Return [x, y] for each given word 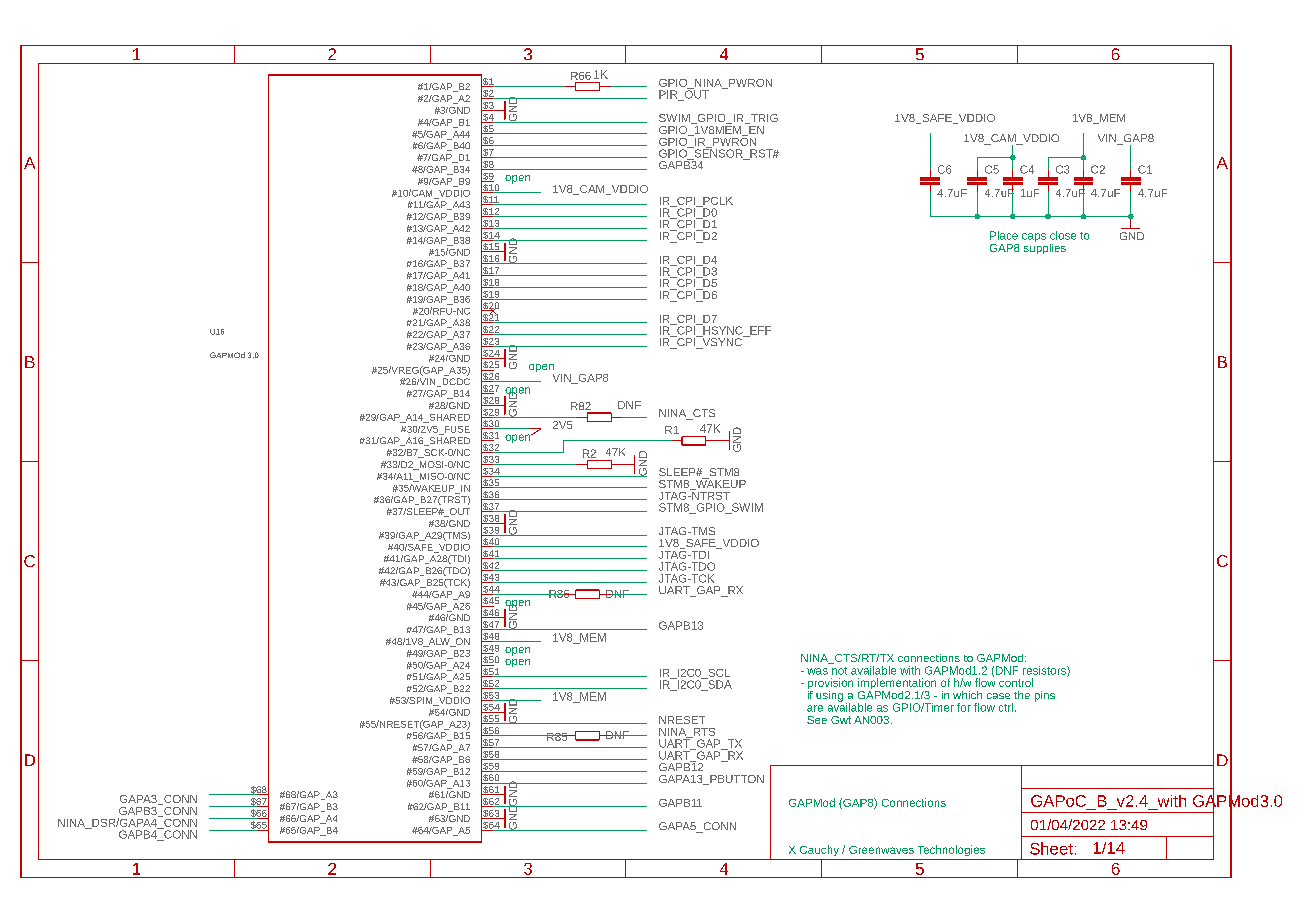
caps [1034, 237]
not [839, 671]
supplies [1045, 247]
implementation [897, 685]
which [967, 695]
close [1063, 235]
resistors [1045, 671]
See [817, 720]
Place [1004, 235]
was [817, 671]
